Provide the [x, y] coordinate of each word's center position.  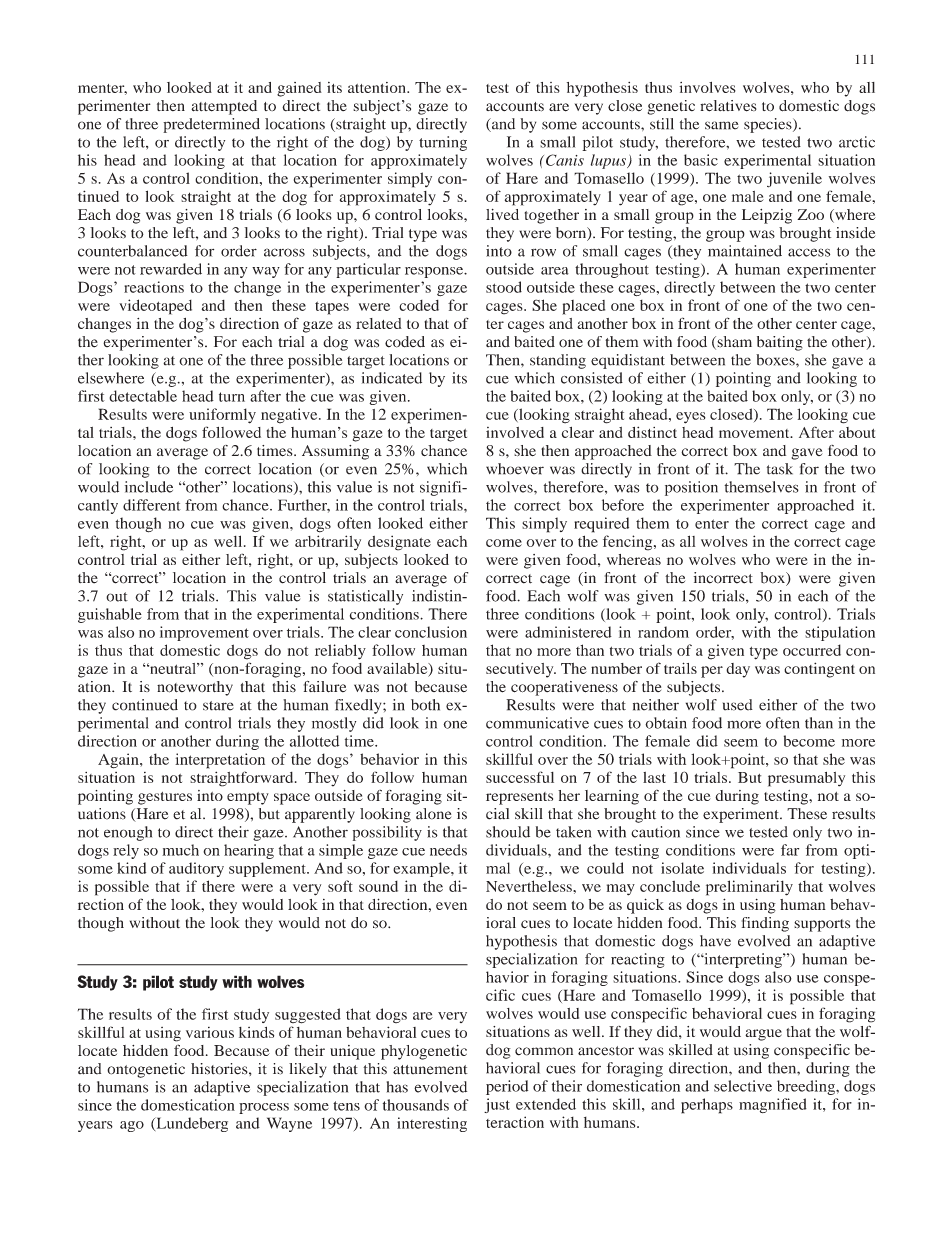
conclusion [431, 632]
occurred [812, 650]
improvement [204, 633]
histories [220, 1069]
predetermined [211, 125]
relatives [728, 106]
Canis [565, 160]
